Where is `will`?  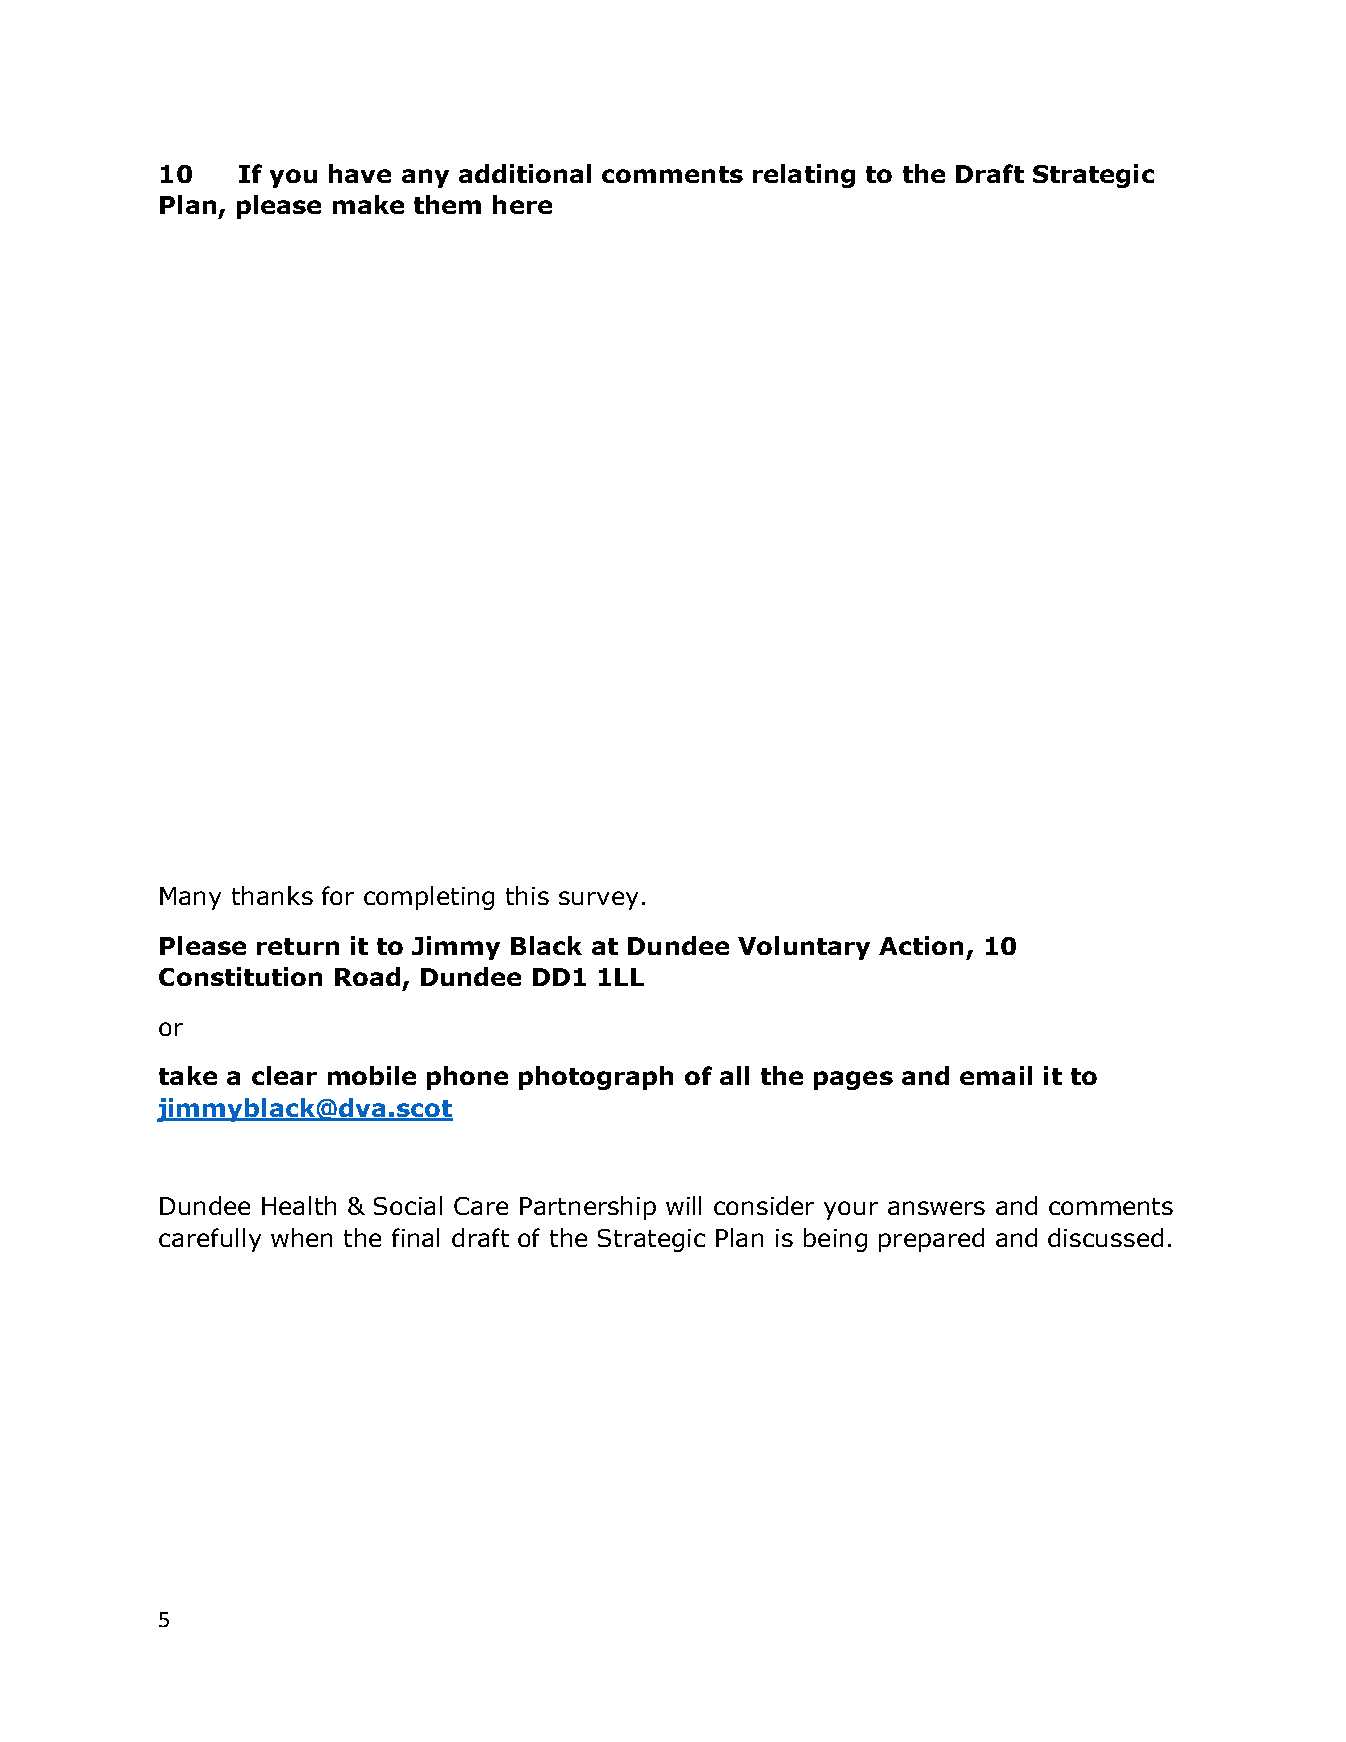
will is located at coordinates (683, 1205).
